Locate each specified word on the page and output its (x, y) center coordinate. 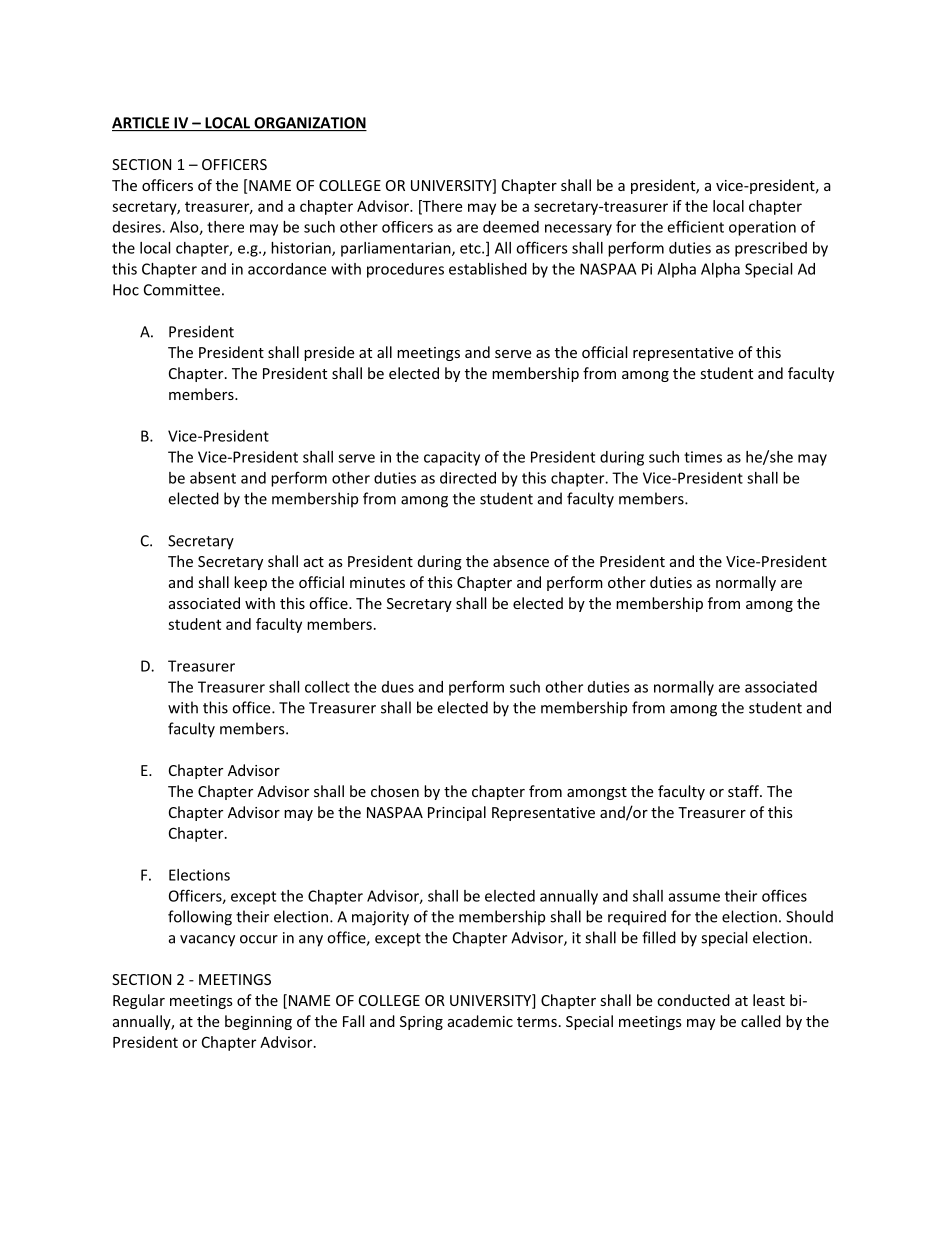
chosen (395, 791)
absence (521, 561)
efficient (695, 226)
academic (480, 1021)
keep (250, 583)
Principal (457, 813)
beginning (258, 1022)
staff (744, 791)
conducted (693, 1000)
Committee (182, 290)
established (488, 269)
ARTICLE (142, 124)
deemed (511, 227)
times (703, 457)
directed (468, 478)
